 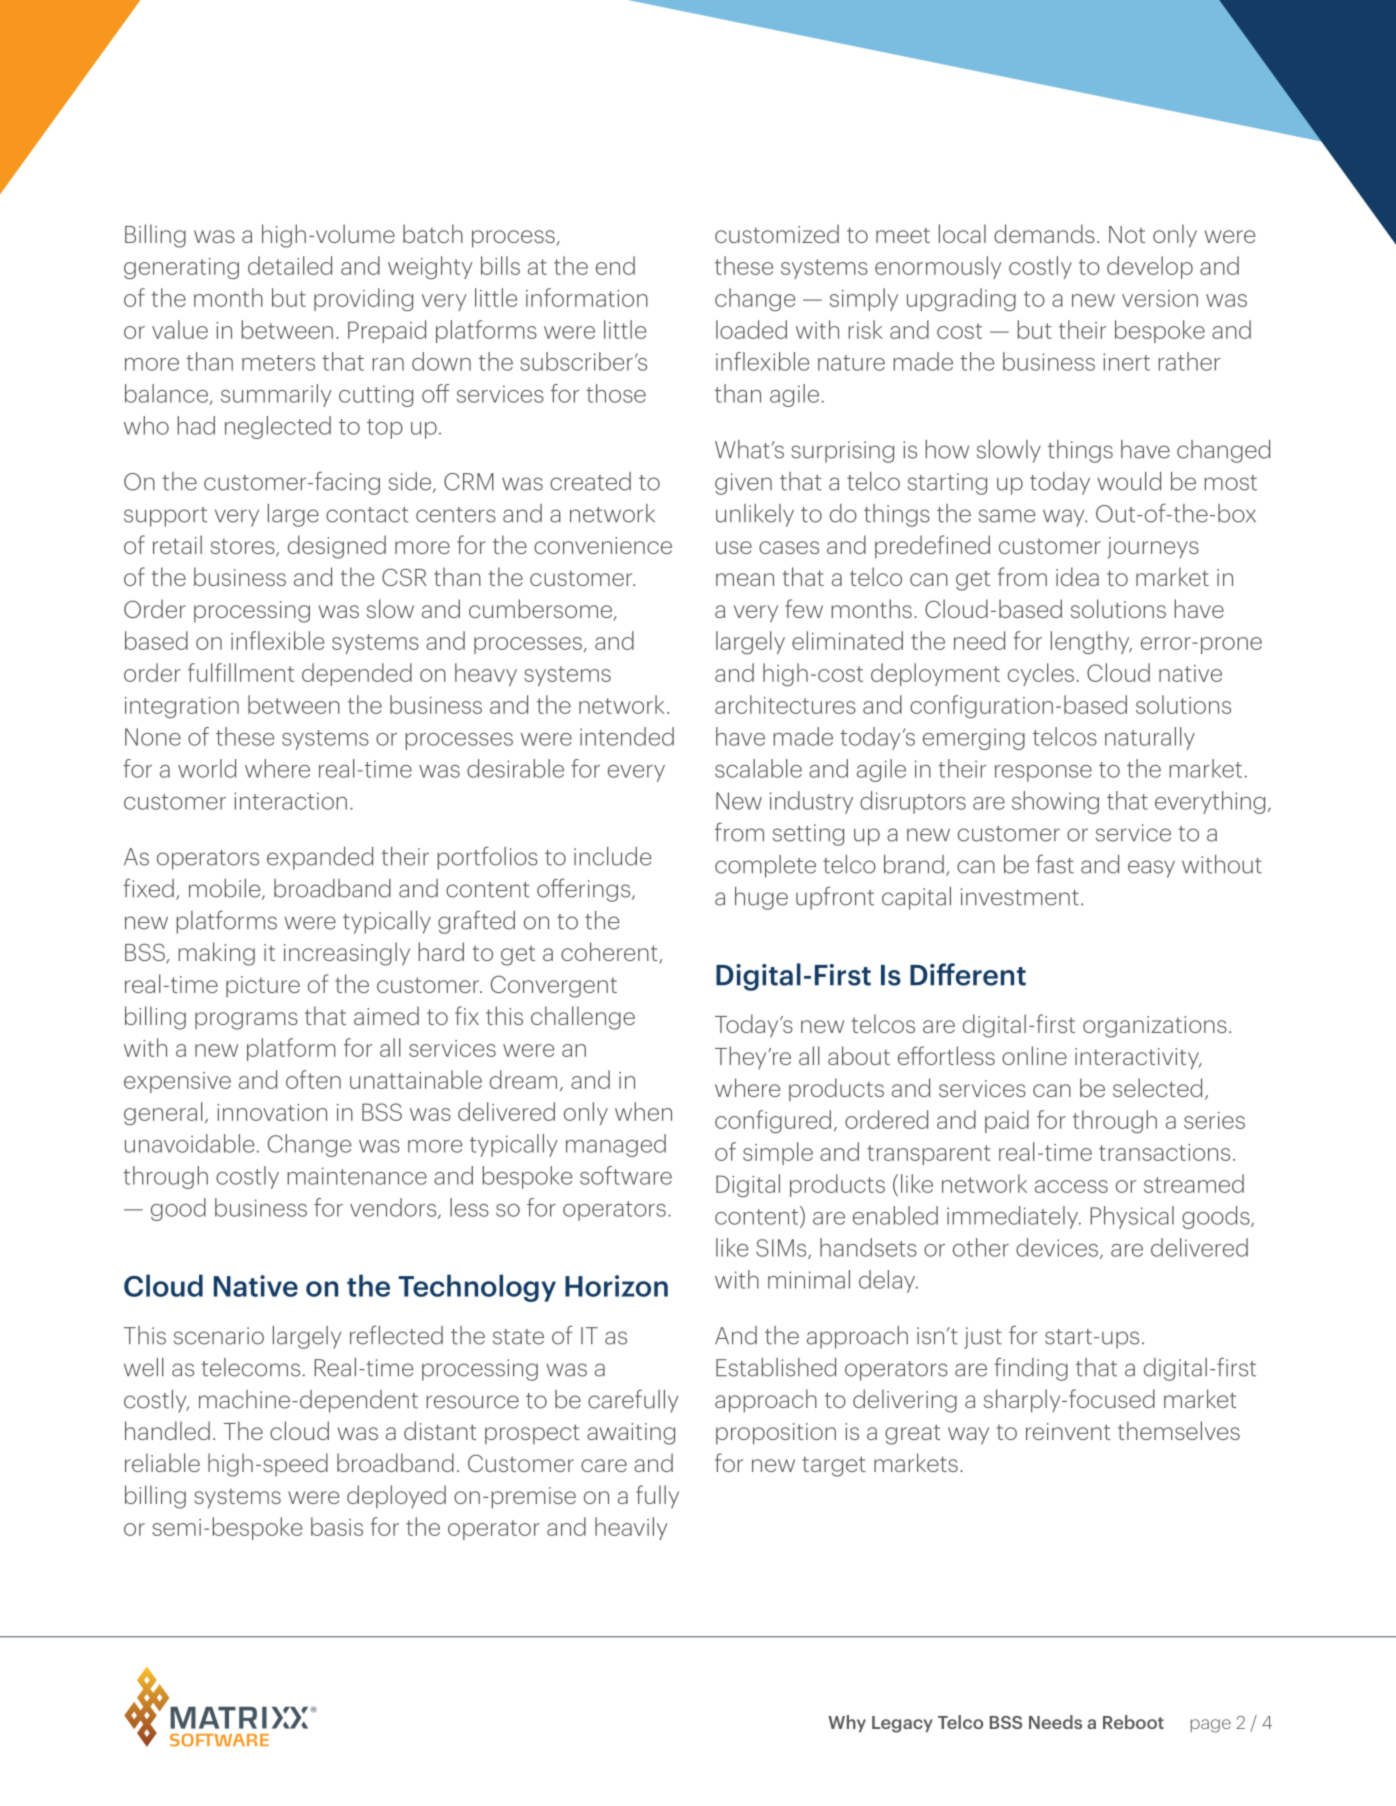 What do you see at coordinates (643, 1111) in the document?
I see `when` at bounding box center [643, 1111].
